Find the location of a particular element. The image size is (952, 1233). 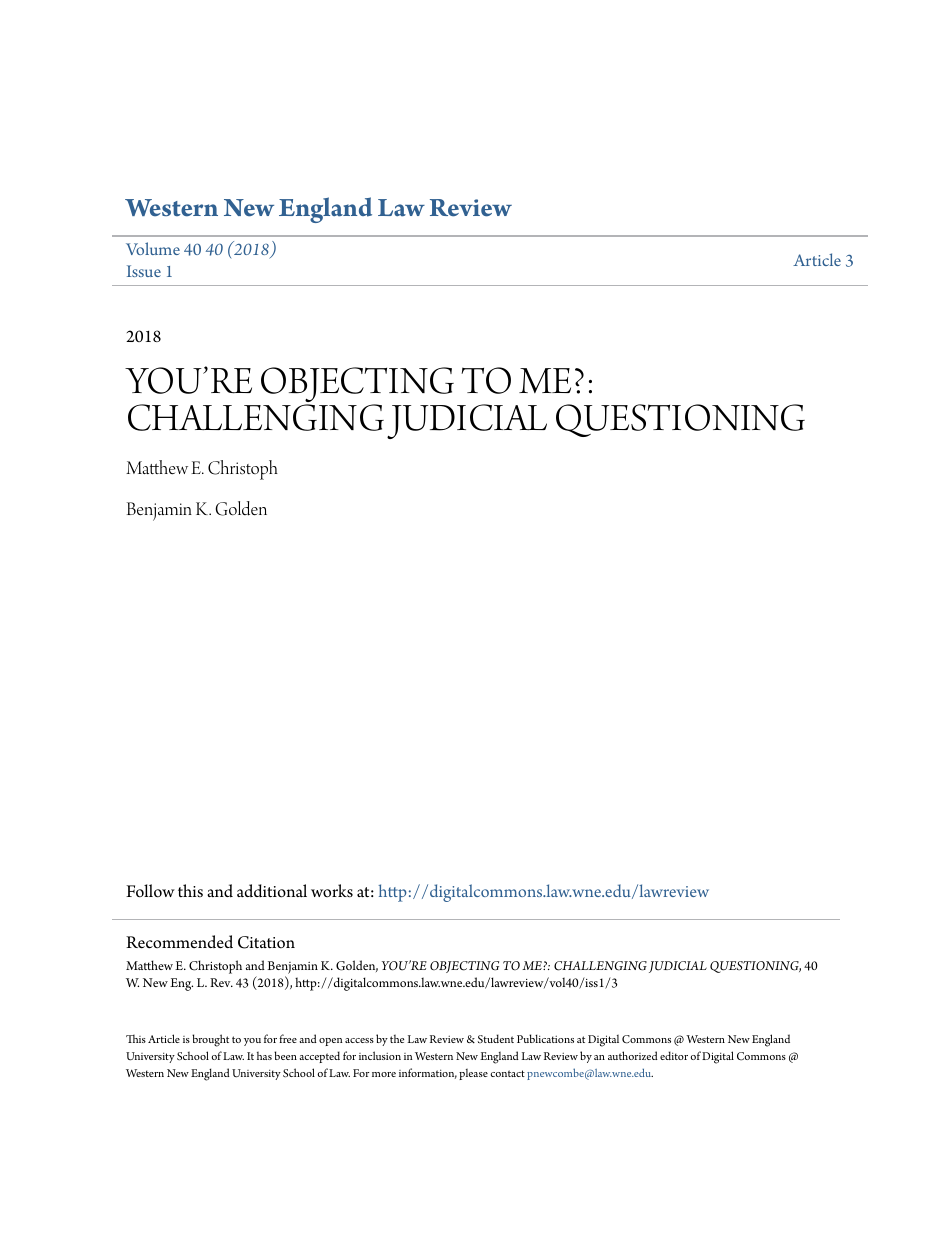

Volume is located at coordinates (153, 248).
